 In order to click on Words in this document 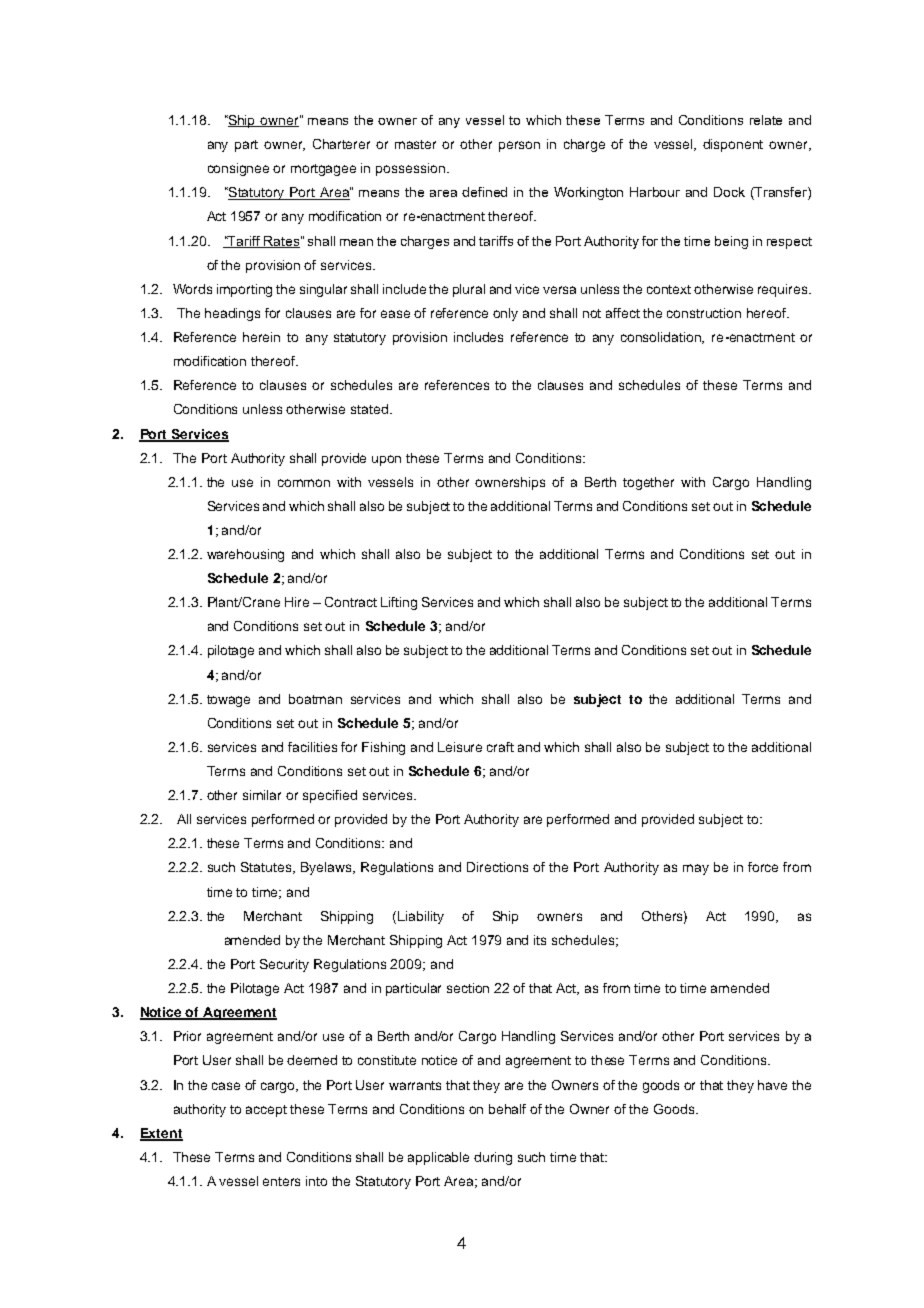, I will do `click(192, 289)`.
